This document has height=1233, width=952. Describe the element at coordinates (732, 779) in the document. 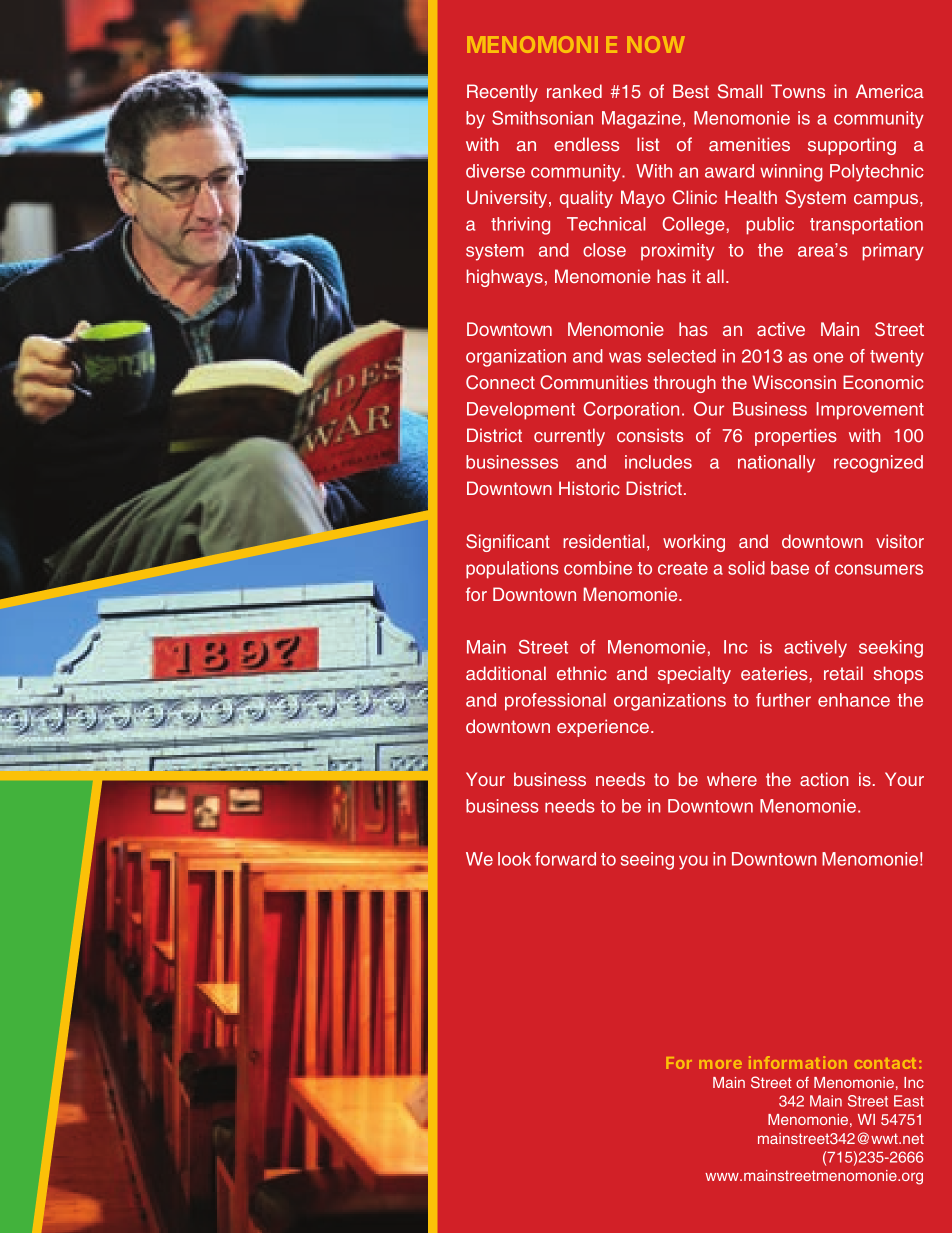

I see `where` at that location.
